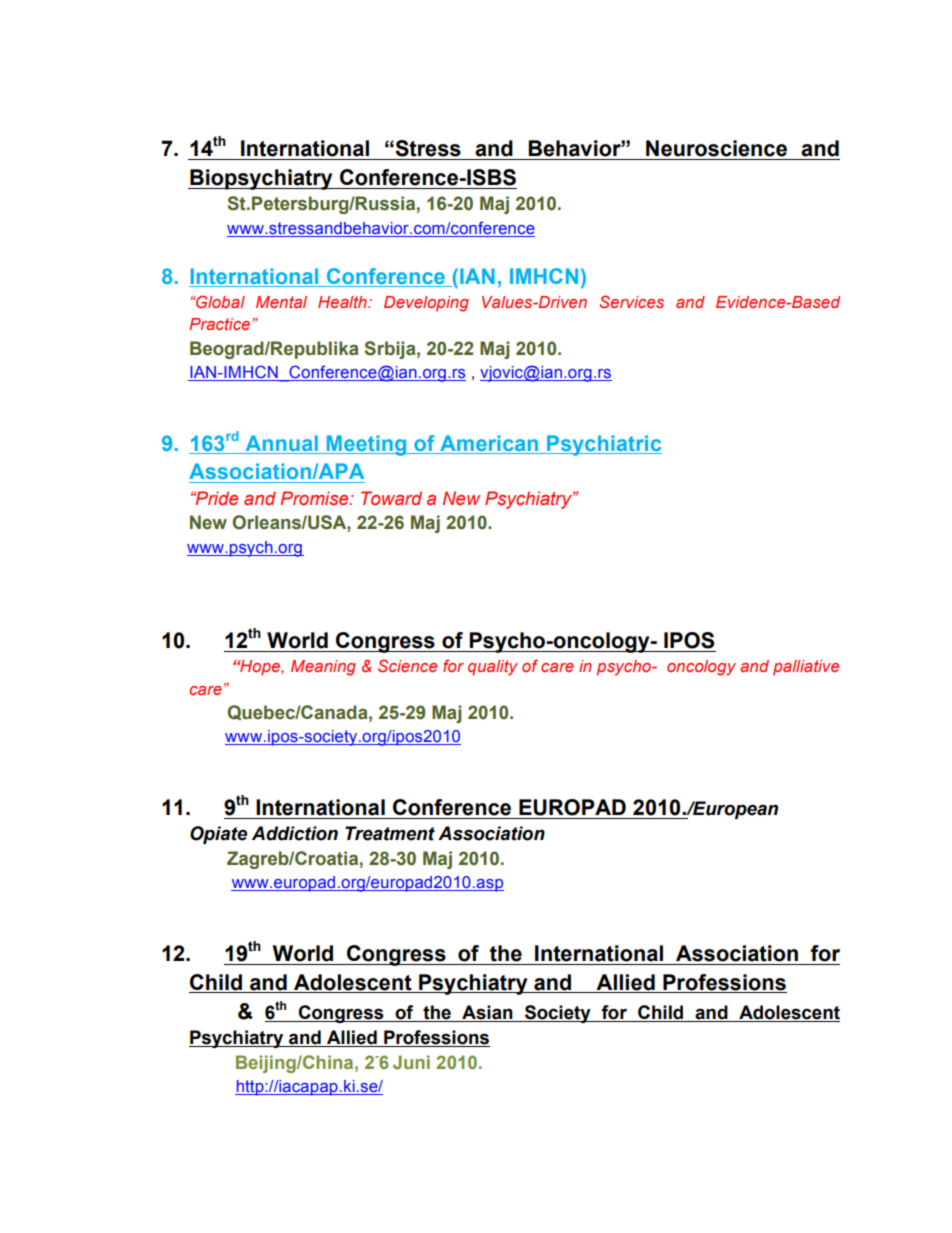 The height and width of the screenshot is (1233, 952). Describe the element at coordinates (390, 833) in the screenshot. I see `Treatment` at that location.
